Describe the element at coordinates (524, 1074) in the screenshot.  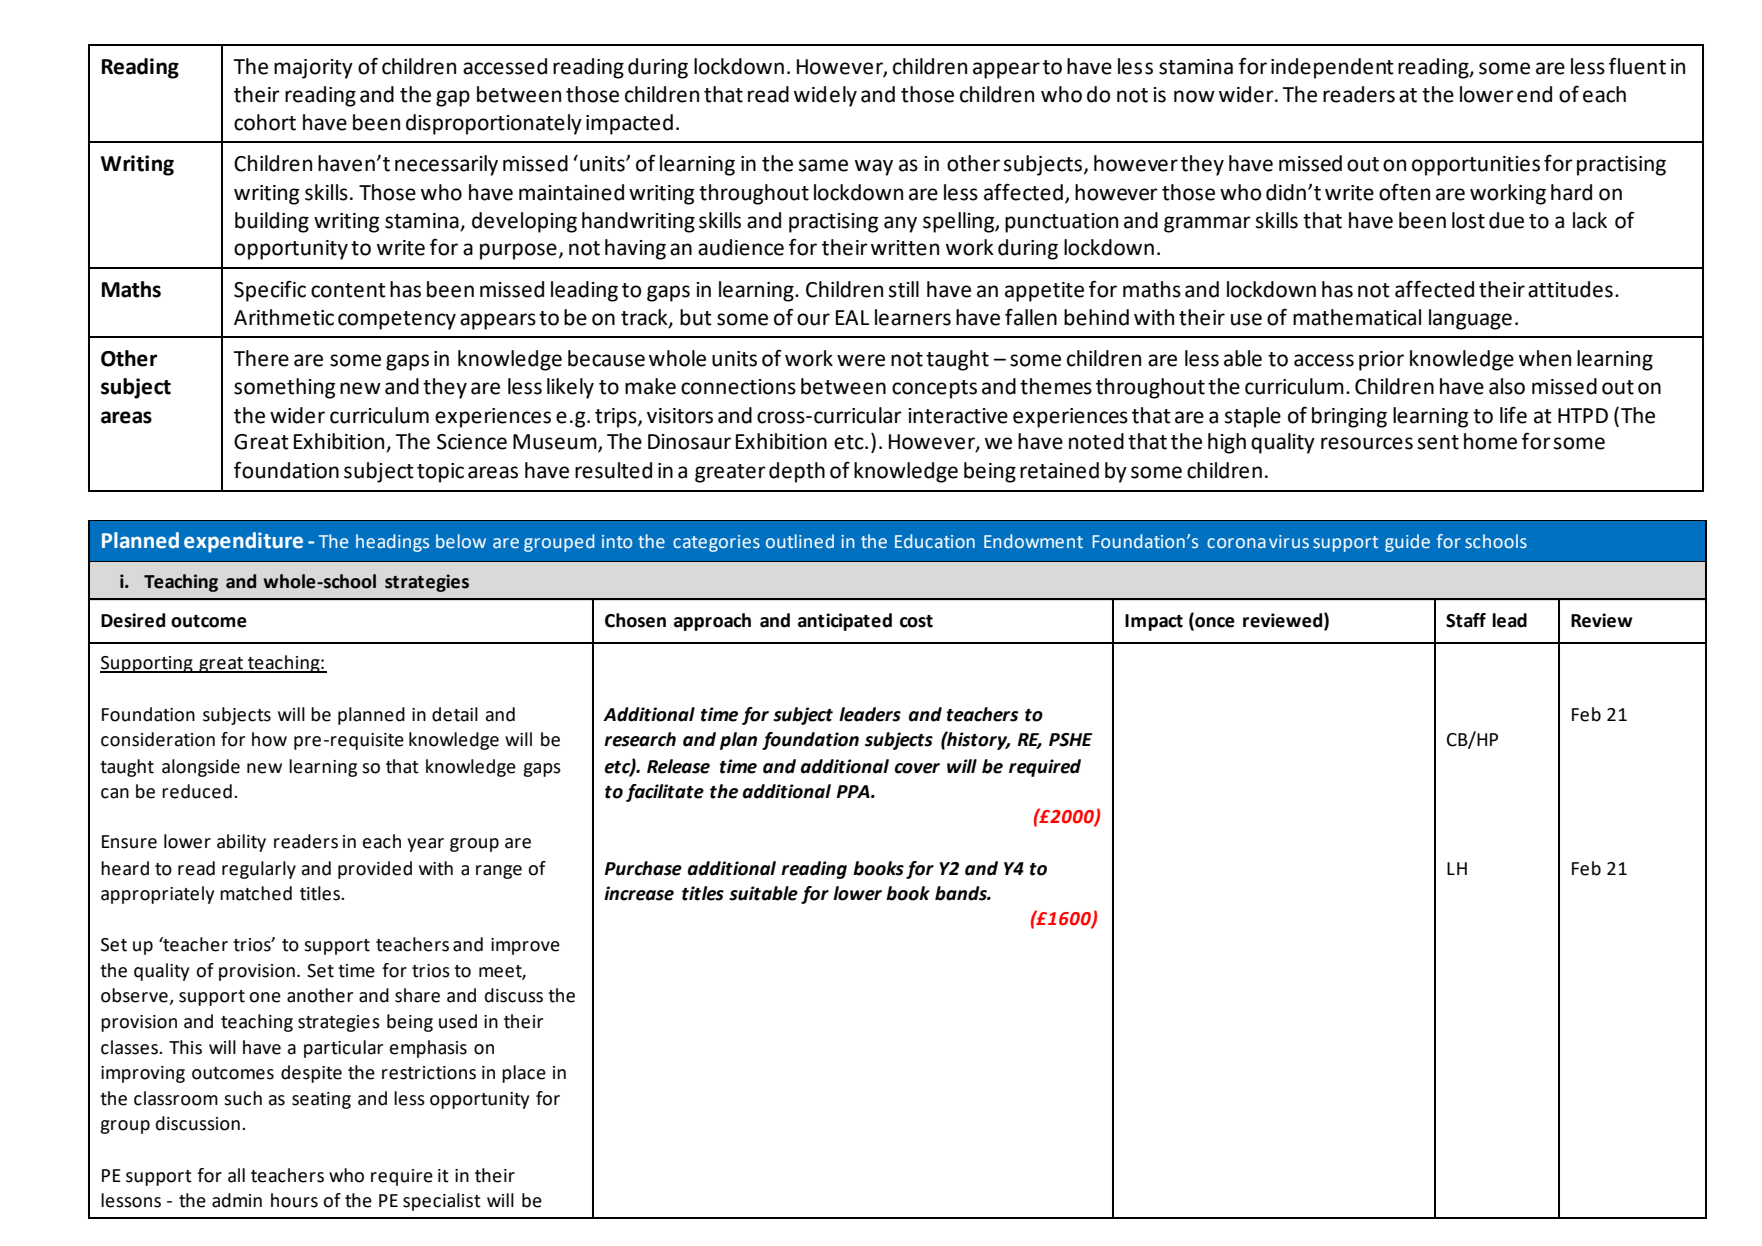
I see `place` at that location.
